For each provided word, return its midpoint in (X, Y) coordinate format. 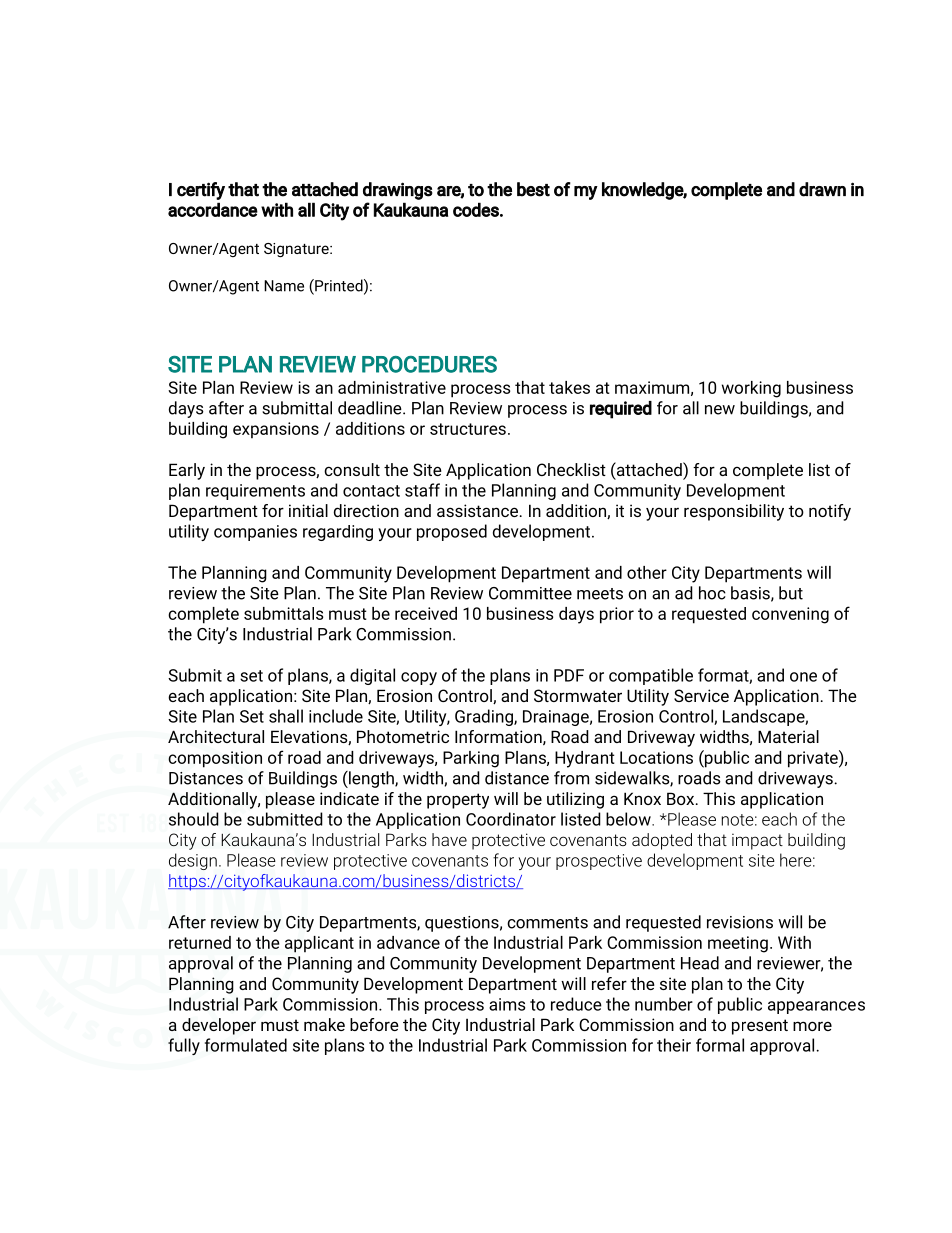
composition (215, 759)
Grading (485, 717)
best (533, 189)
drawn (822, 189)
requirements (255, 492)
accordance (213, 209)
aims (507, 1004)
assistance (477, 510)
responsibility (734, 512)
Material (788, 736)
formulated (246, 1045)
